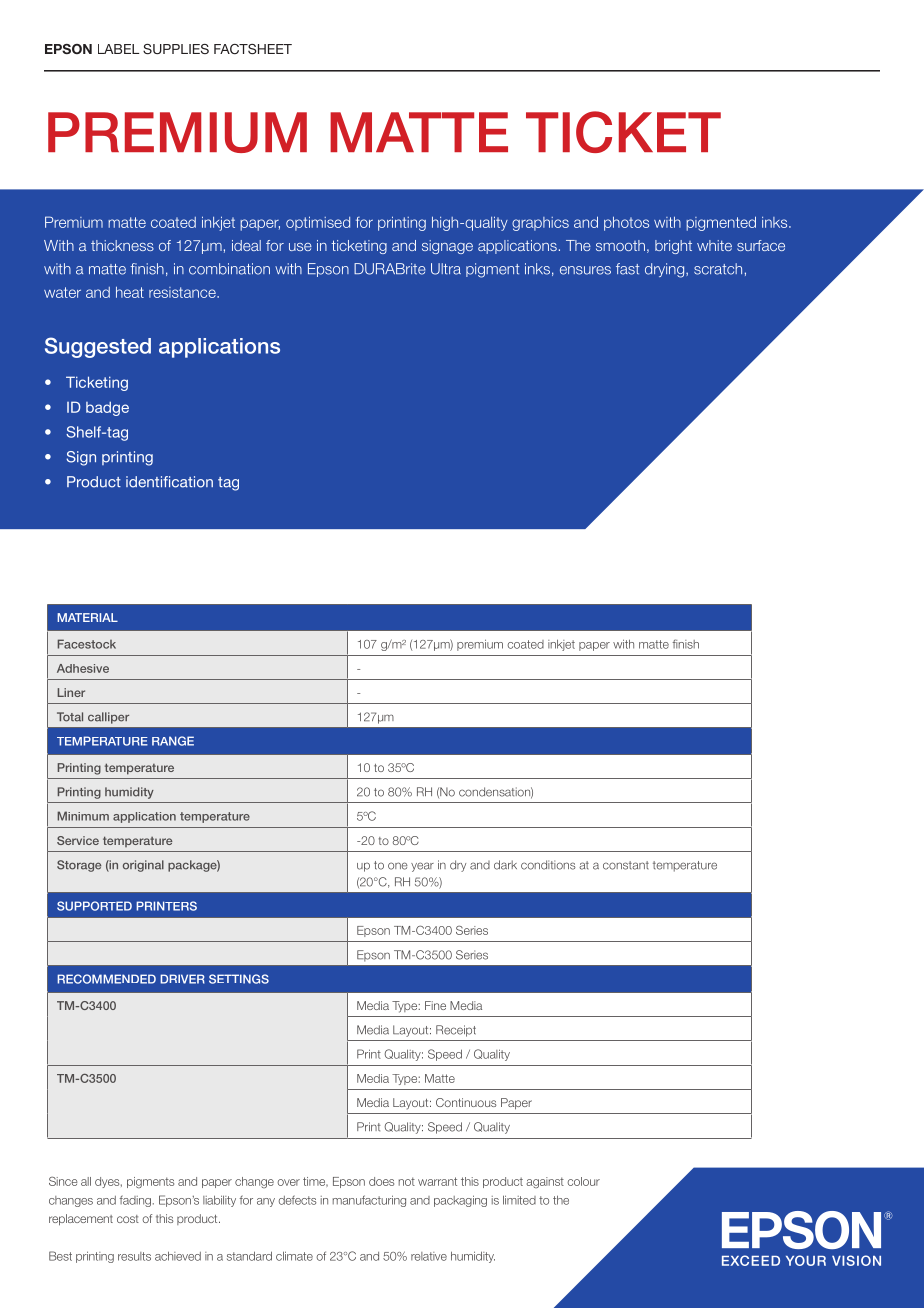 This image has height=1308, width=924. I want to click on one, so click(398, 866).
